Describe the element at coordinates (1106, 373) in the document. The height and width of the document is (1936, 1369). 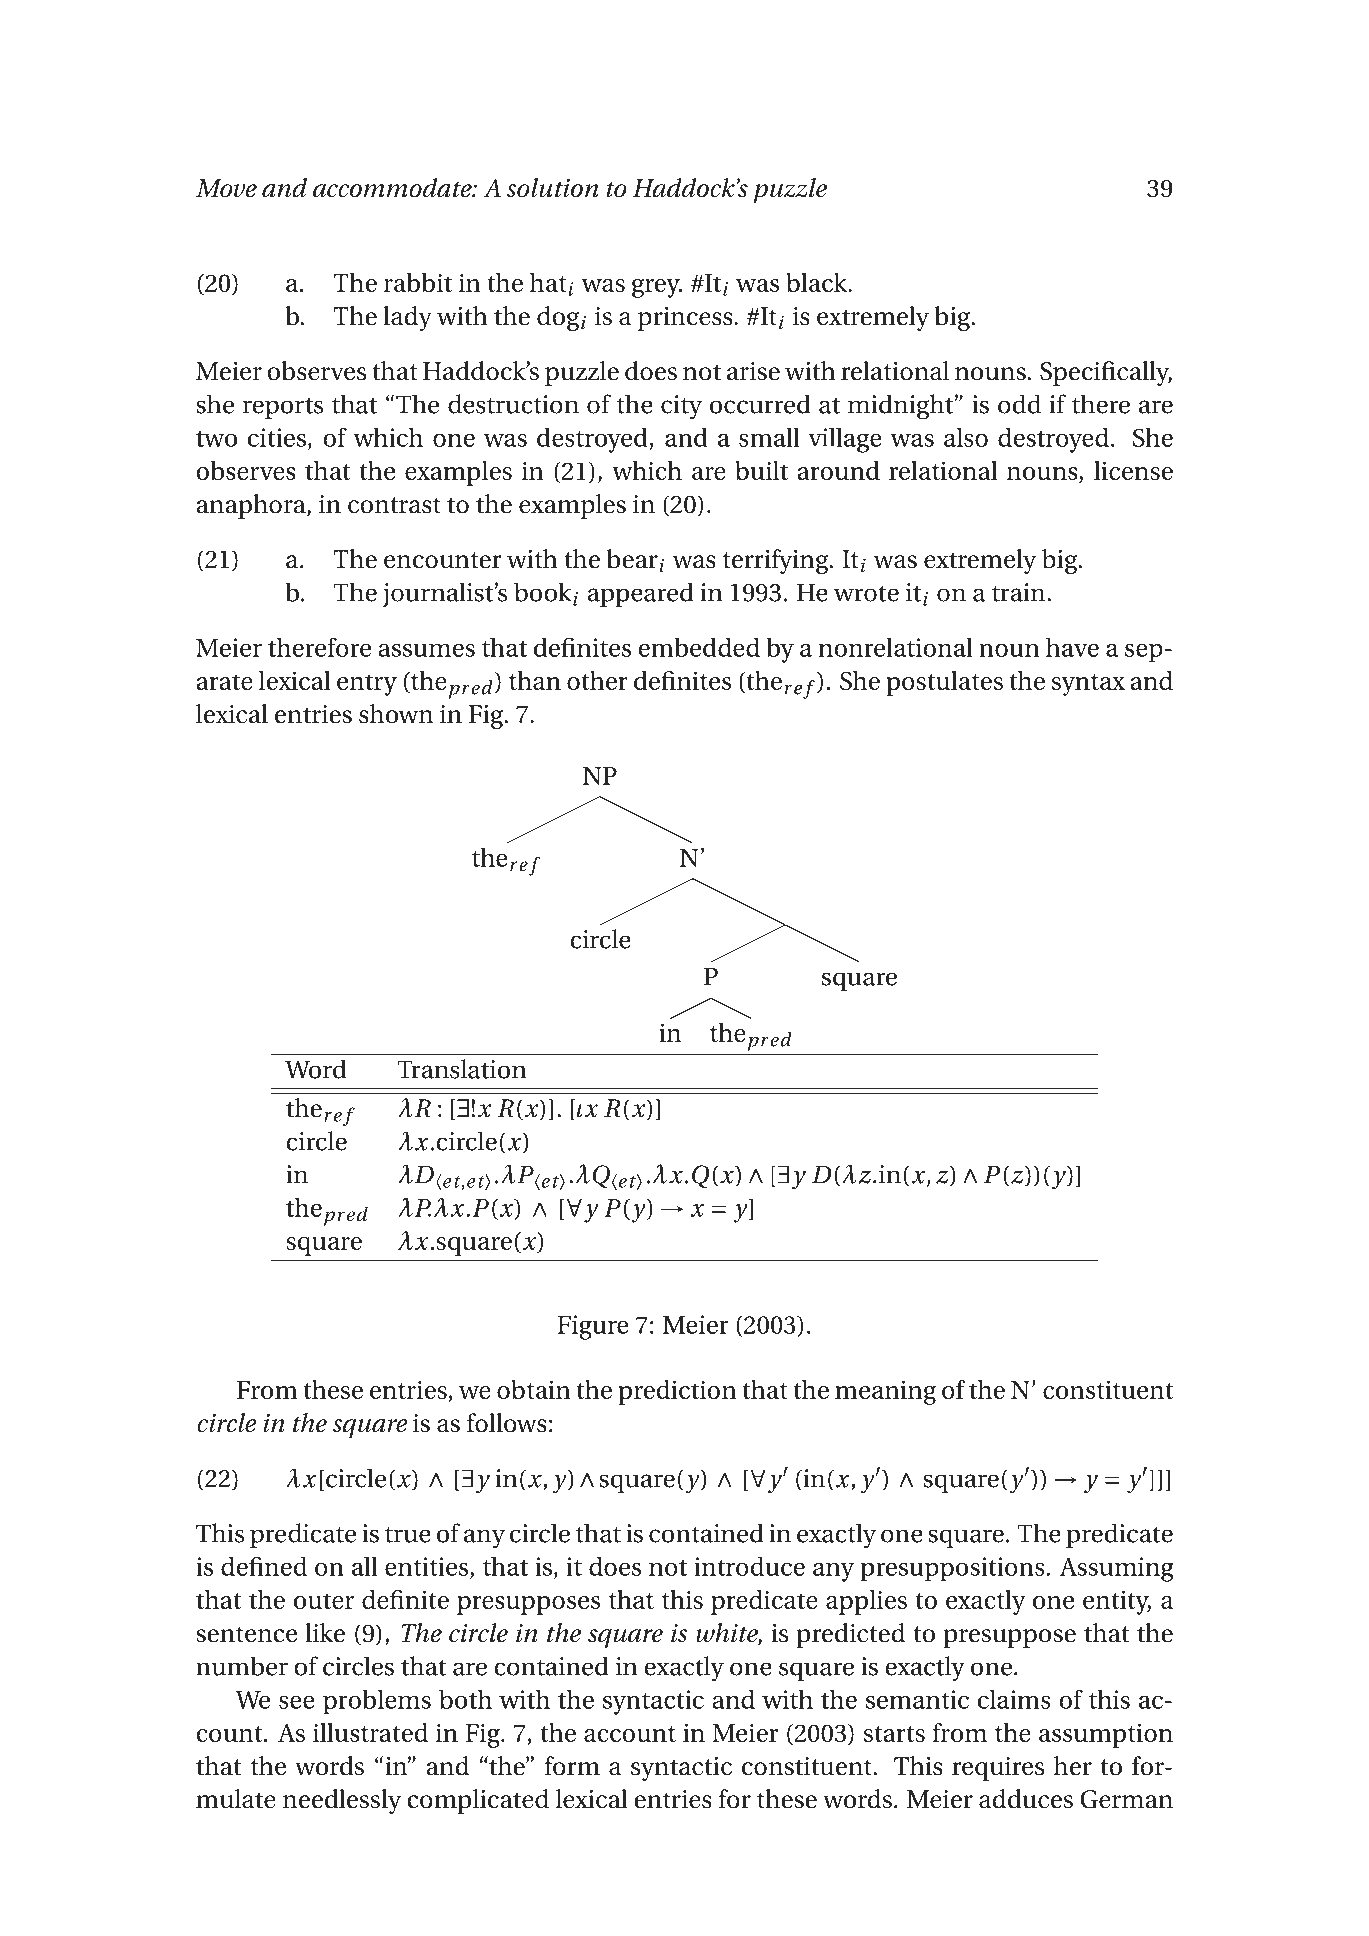
I see `Specifically` at that location.
